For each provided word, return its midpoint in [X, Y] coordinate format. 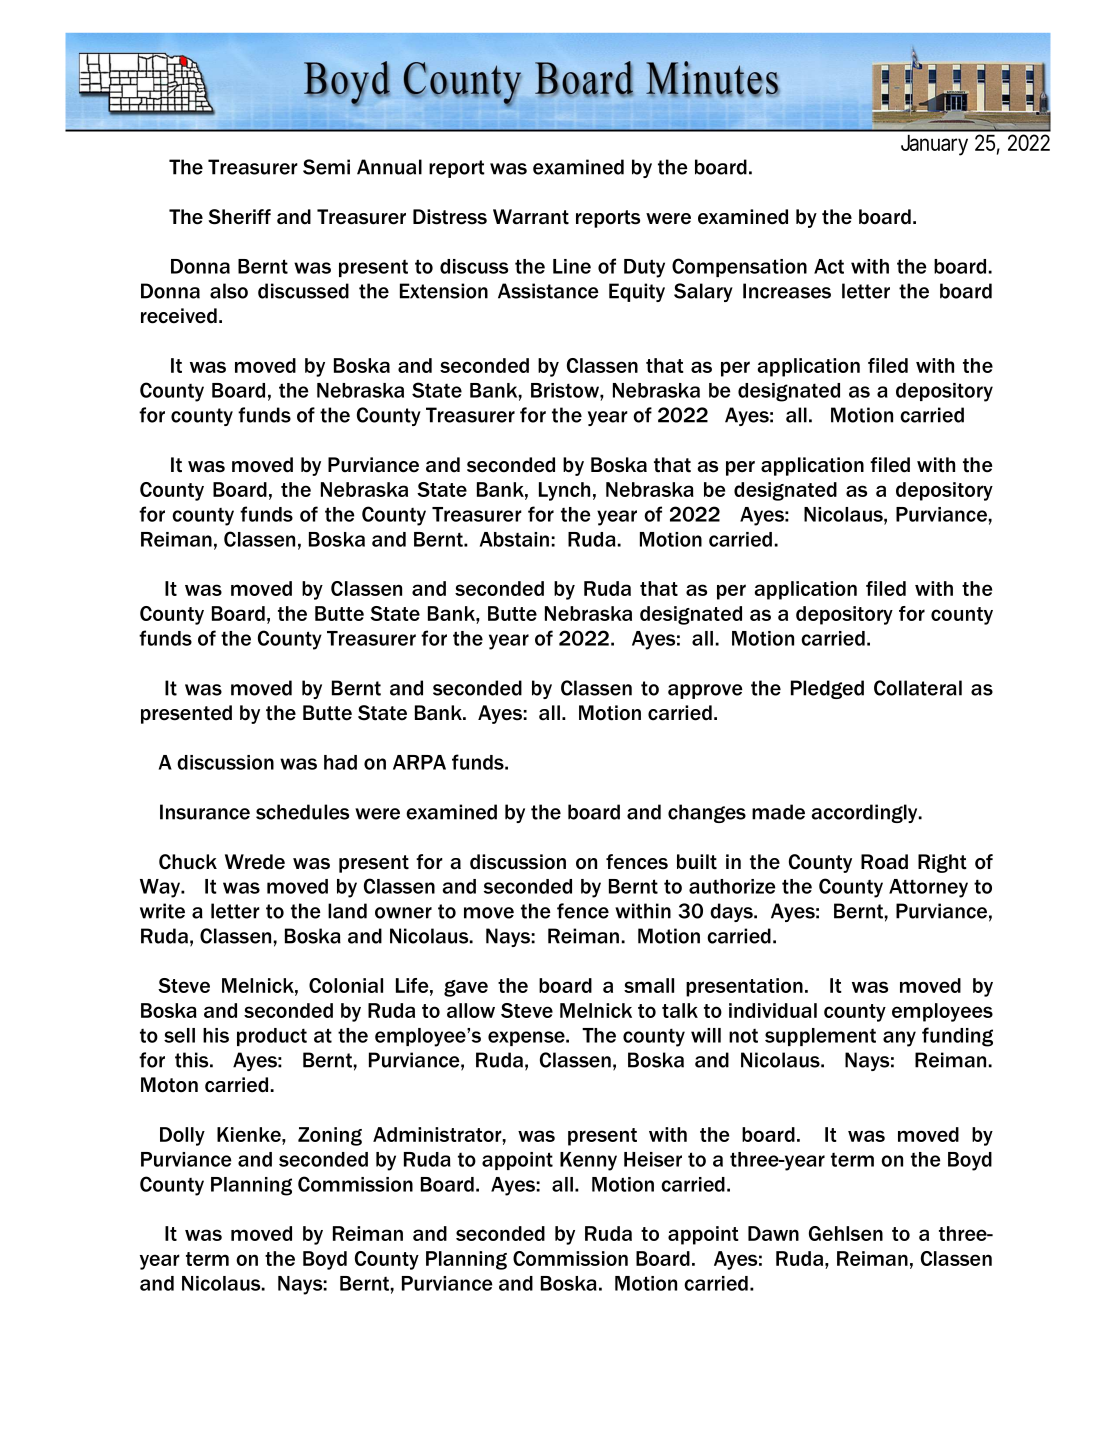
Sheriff [239, 217]
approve [705, 691]
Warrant [531, 217]
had [340, 762]
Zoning [330, 1136]
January [934, 145]
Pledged [827, 689]
